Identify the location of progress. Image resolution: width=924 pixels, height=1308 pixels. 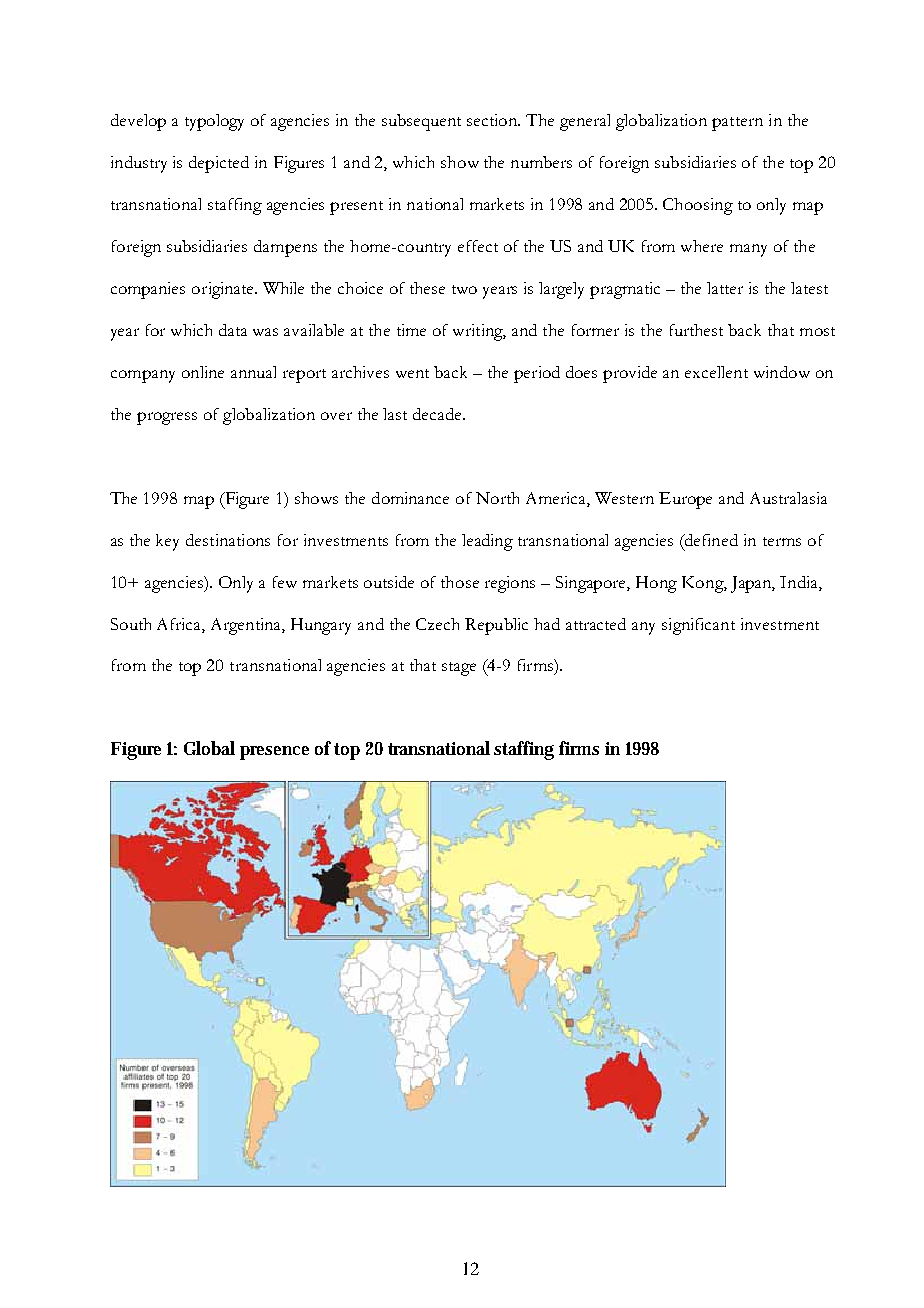
(167, 418).
